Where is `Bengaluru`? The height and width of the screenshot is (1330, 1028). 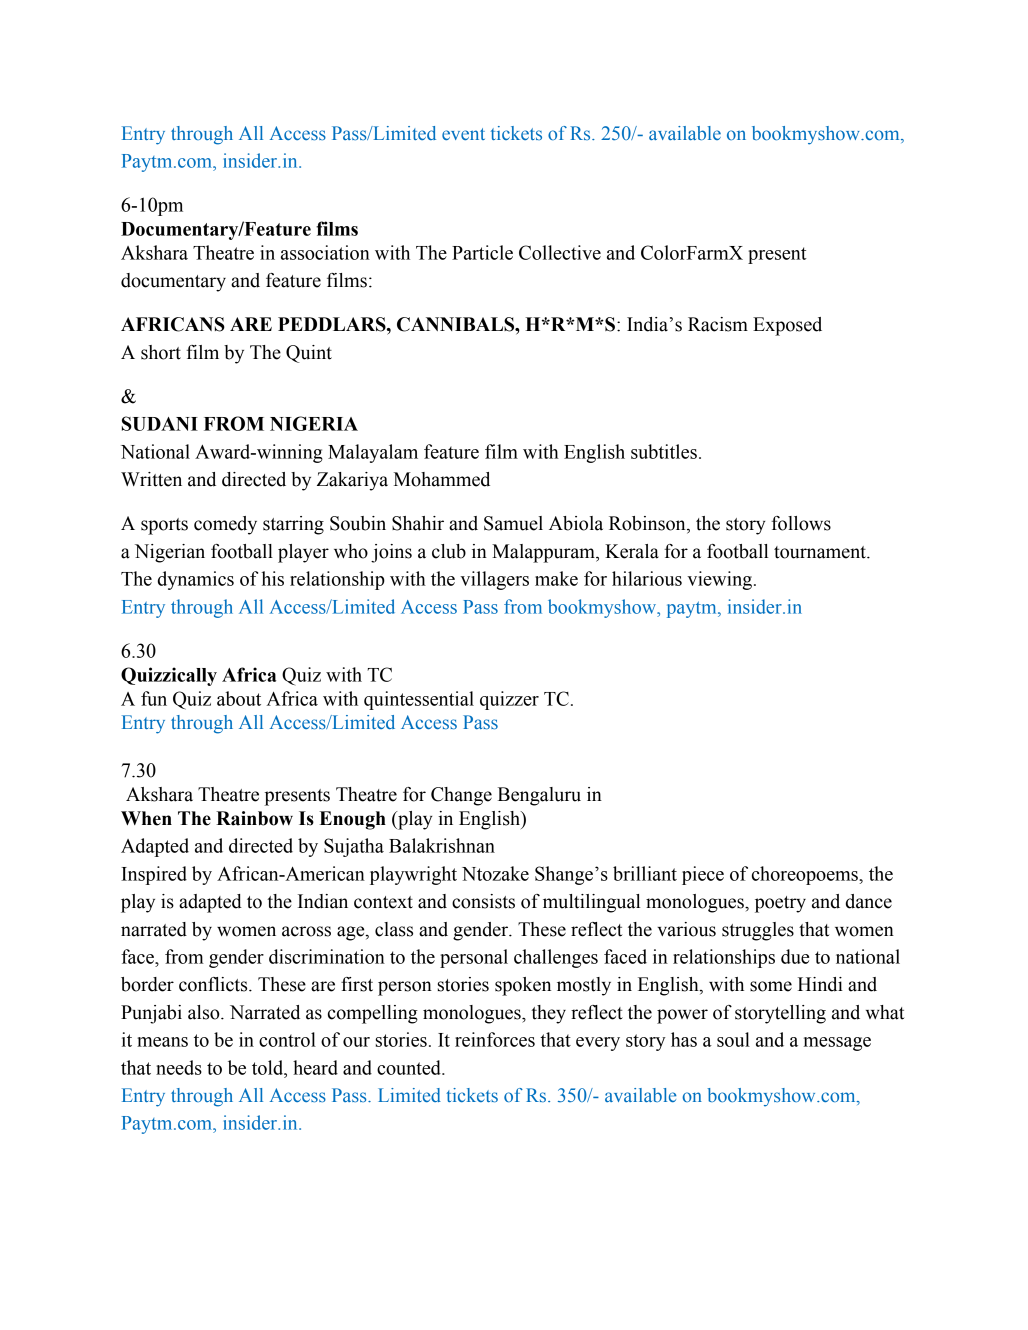 Bengaluru is located at coordinates (539, 796).
